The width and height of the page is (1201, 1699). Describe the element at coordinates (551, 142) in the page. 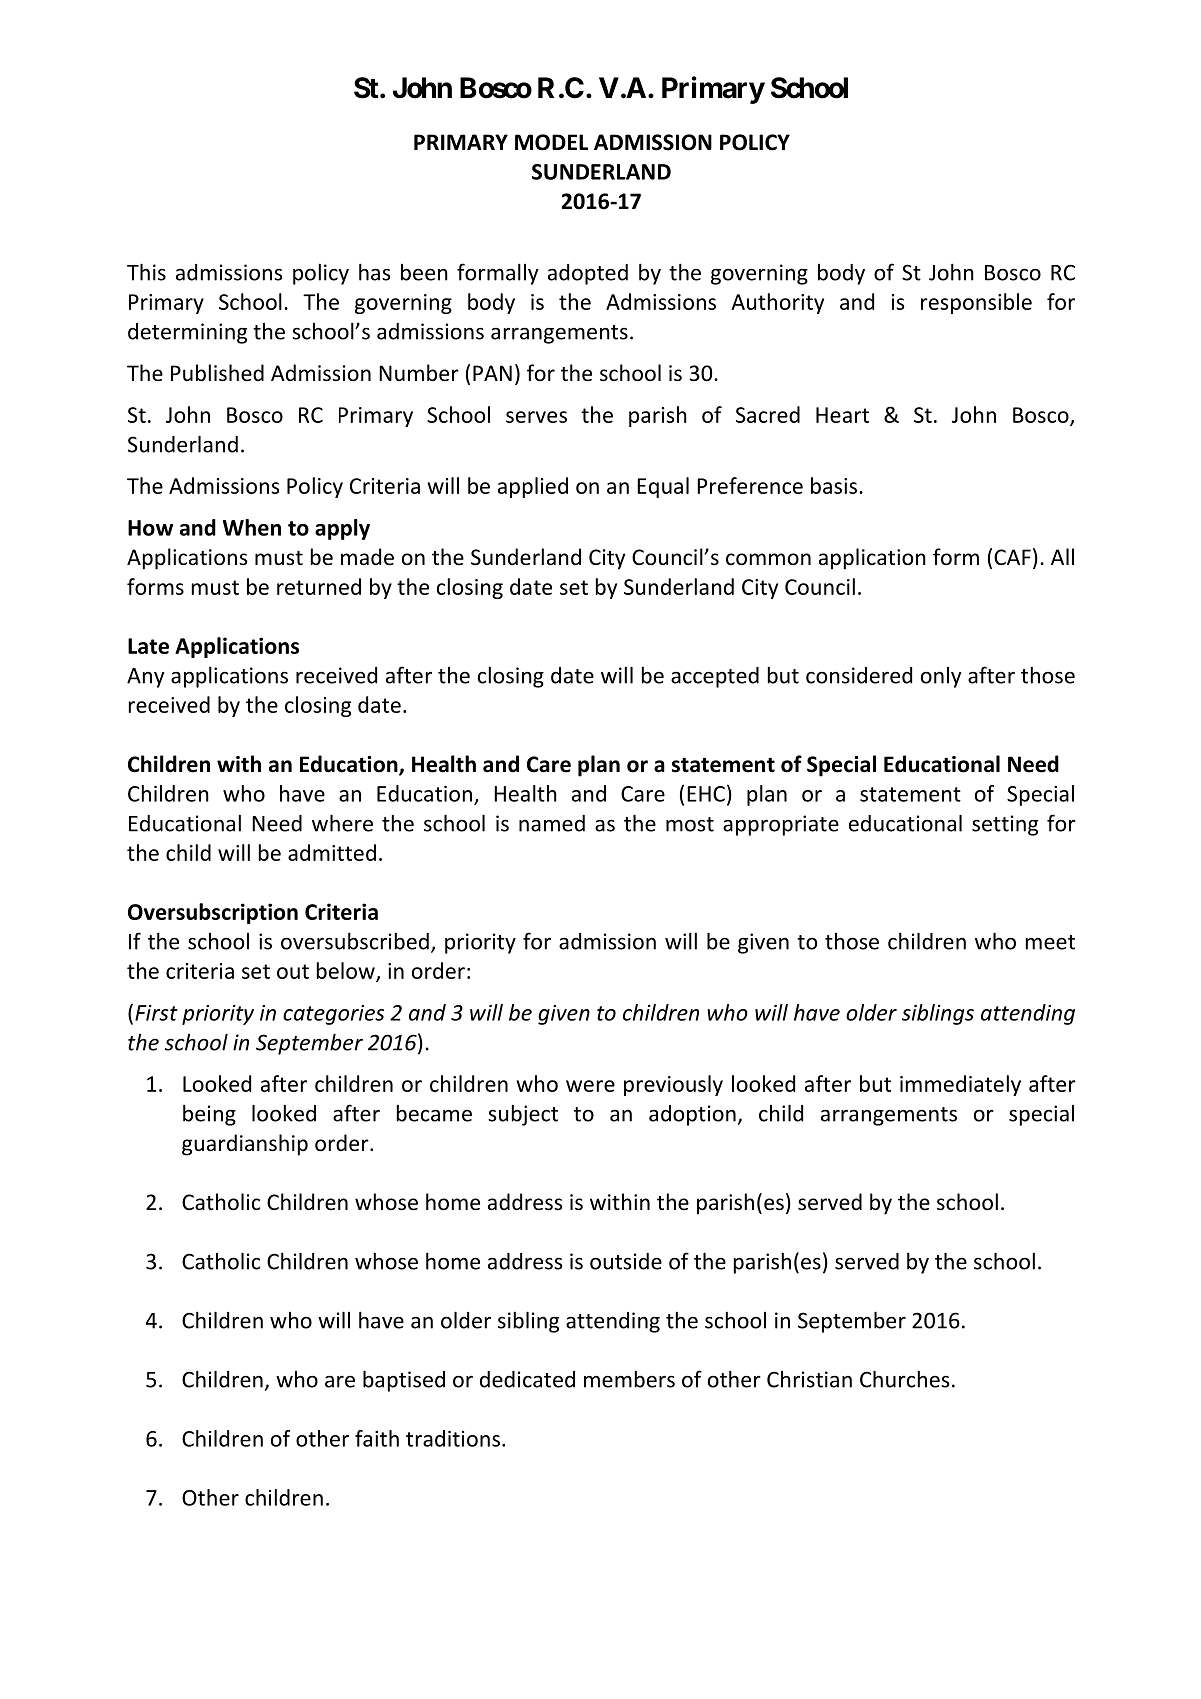

I see `MODEL` at that location.
